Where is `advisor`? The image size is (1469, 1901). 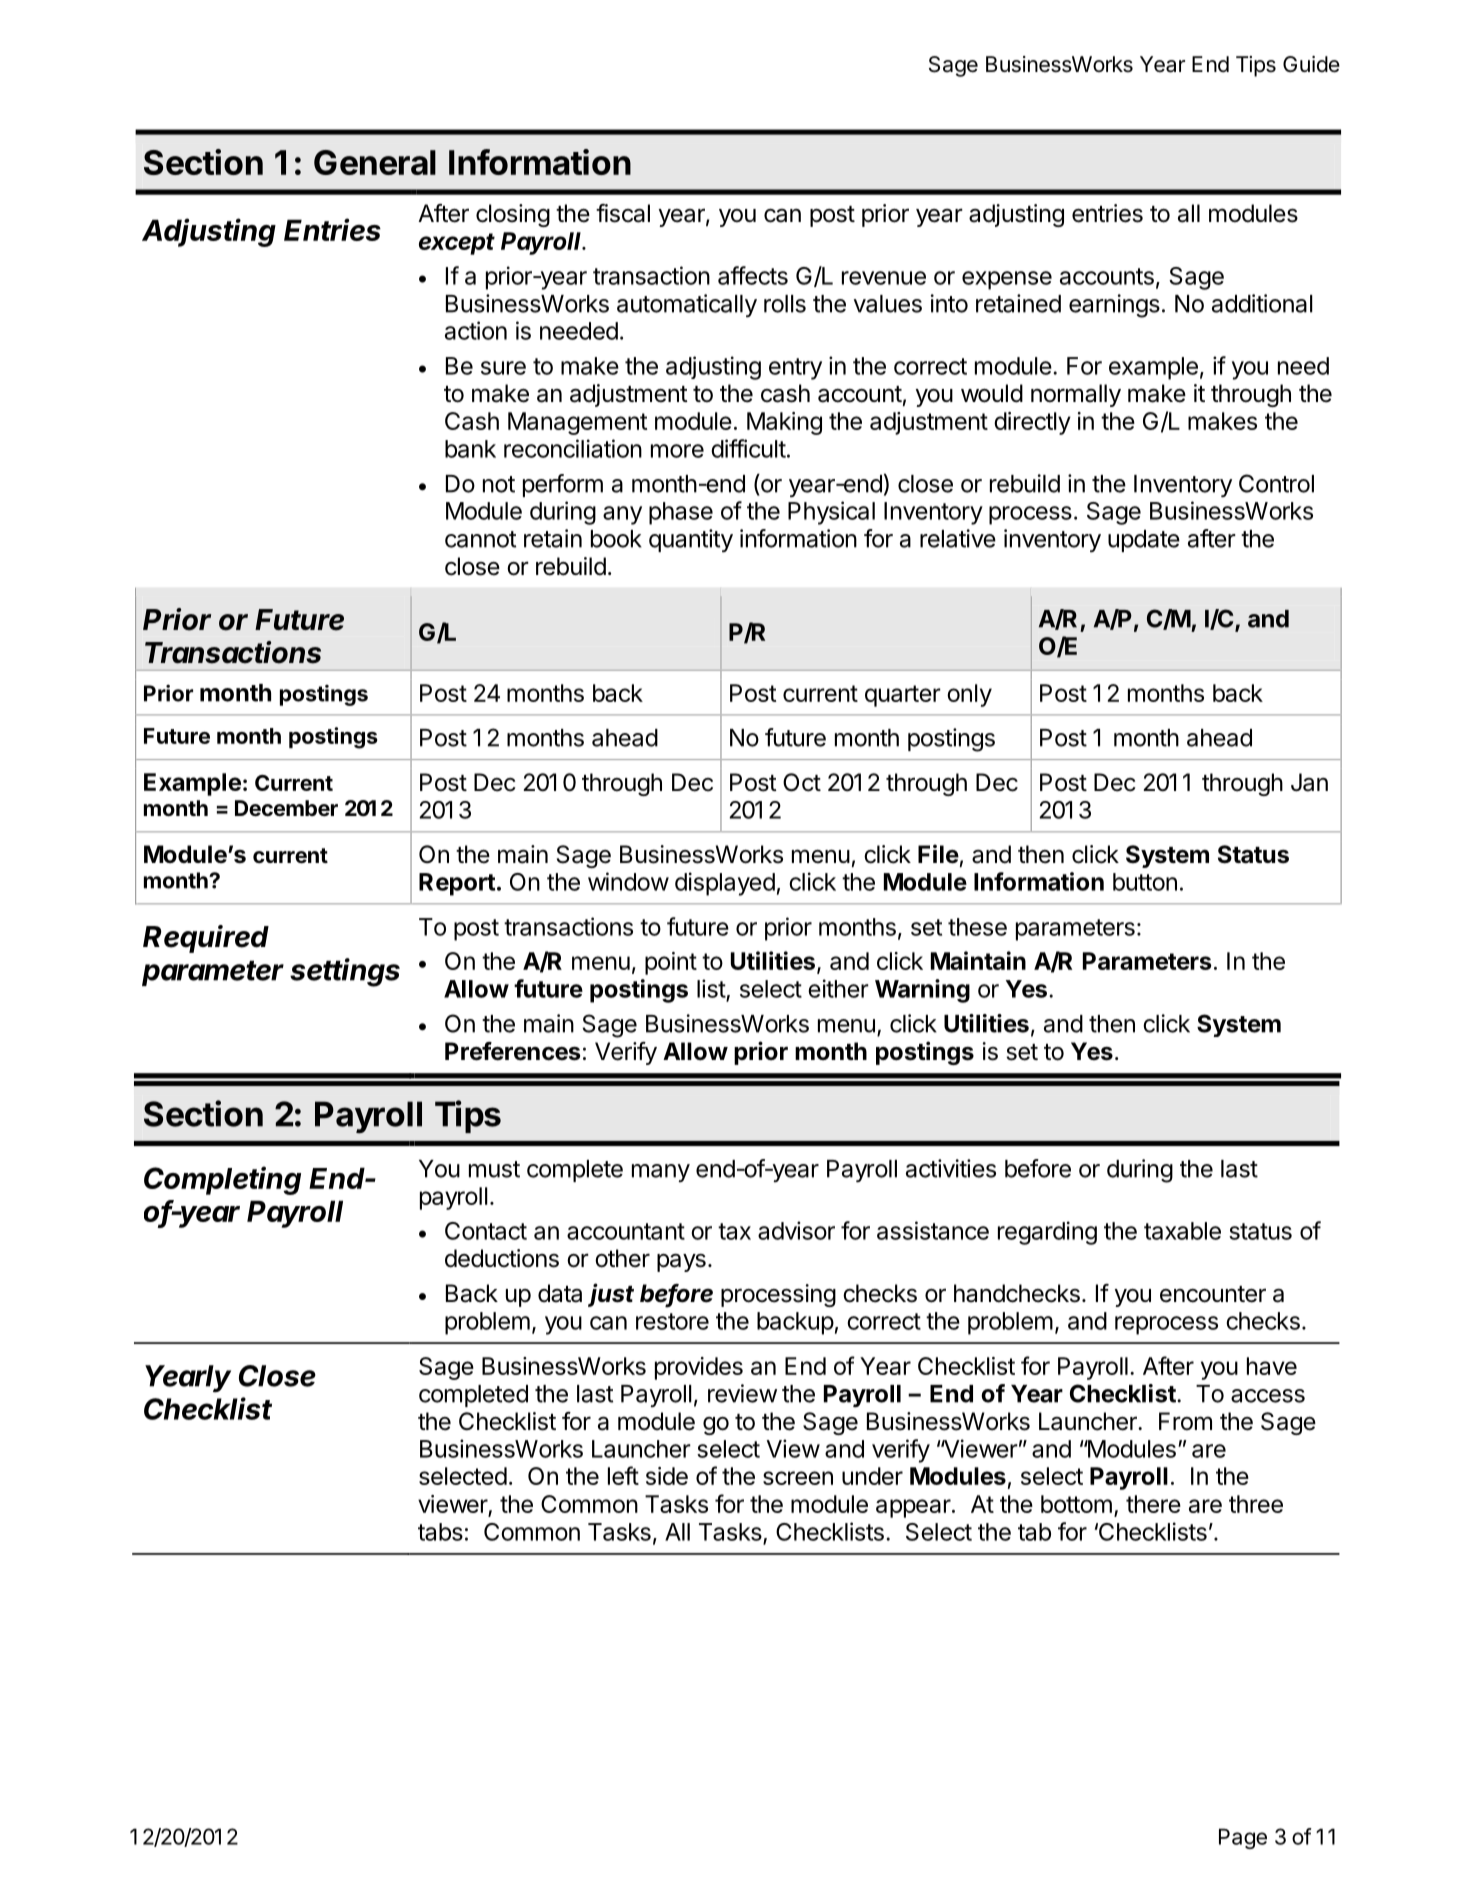
advisor is located at coordinates (796, 1230).
